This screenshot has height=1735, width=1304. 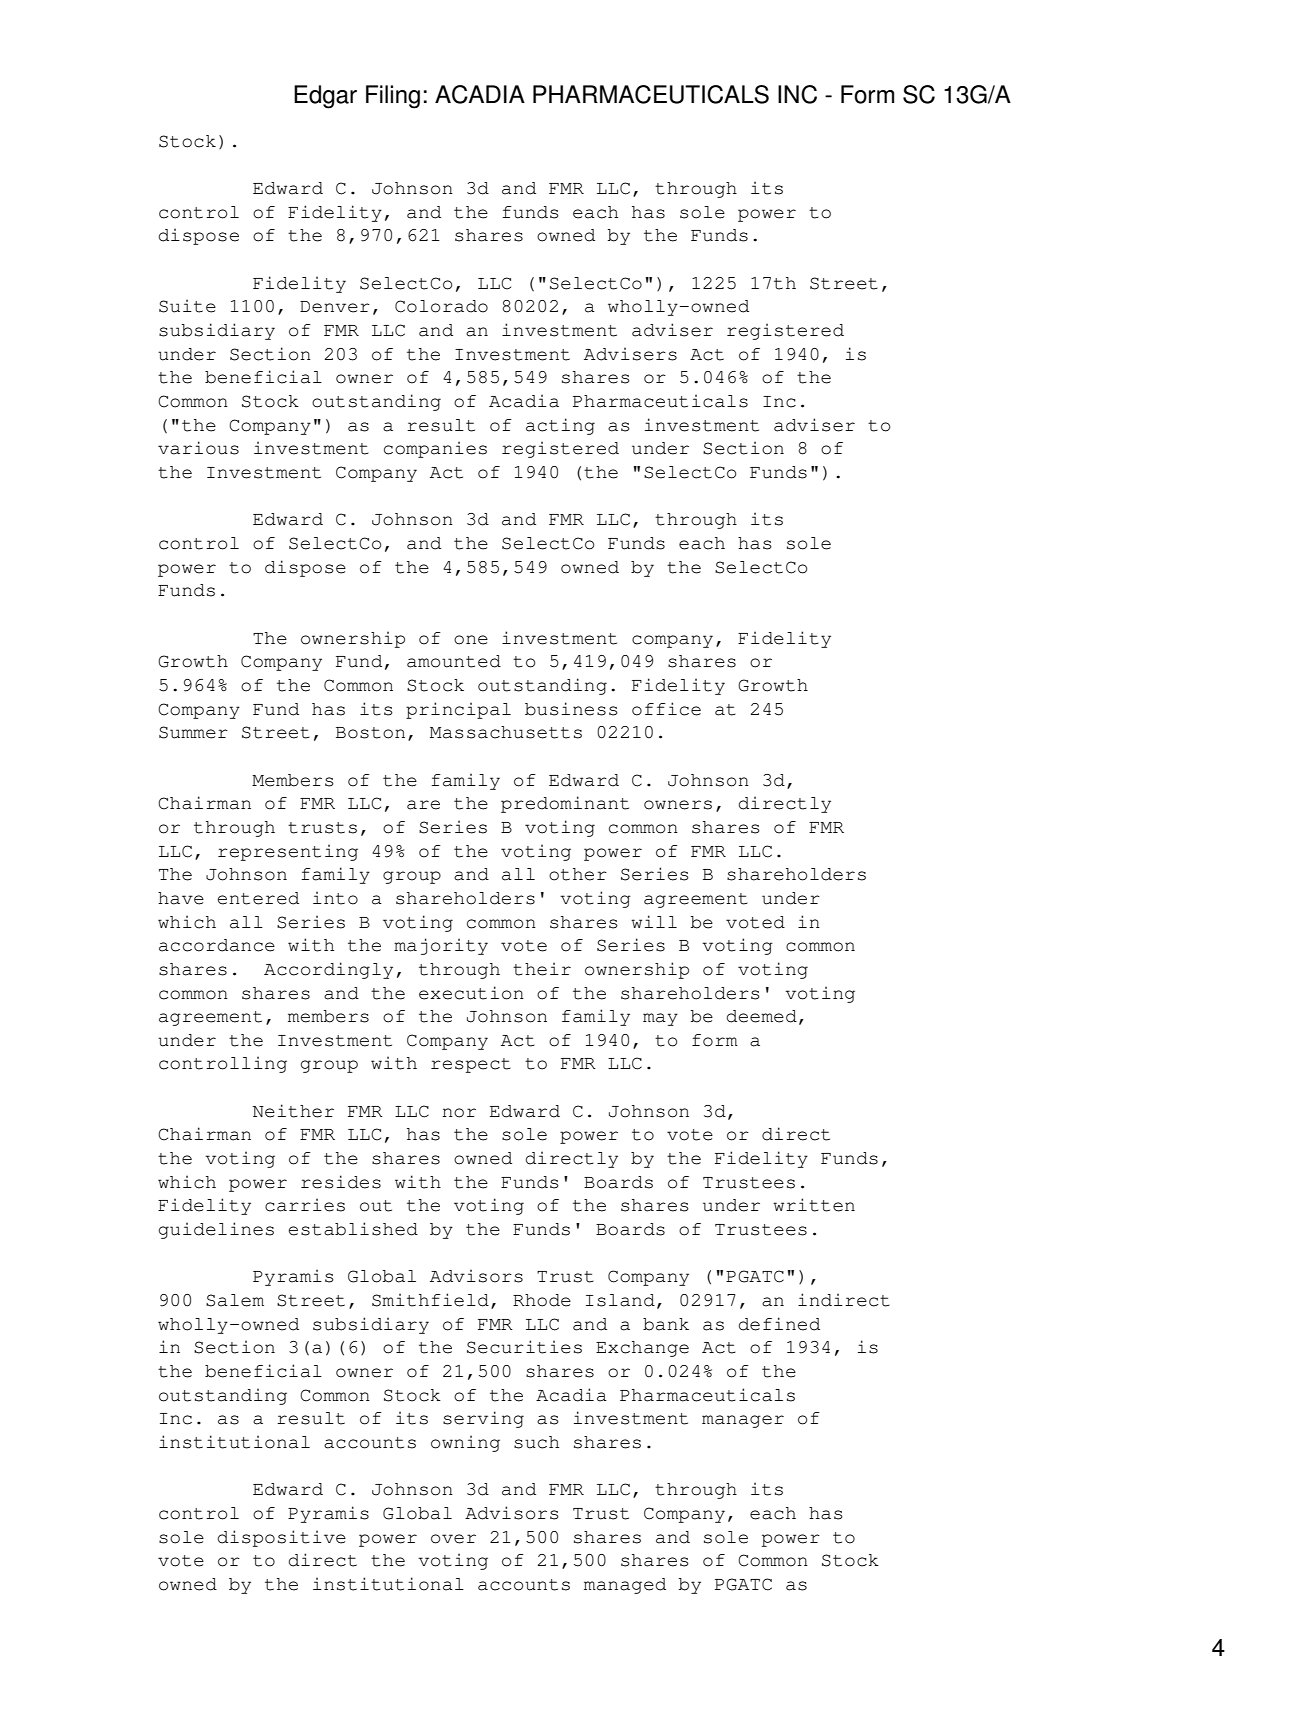 What do you see at coordinates (471, 640) in the screenshot?
I see `one` at bounding box center [471, 640].
